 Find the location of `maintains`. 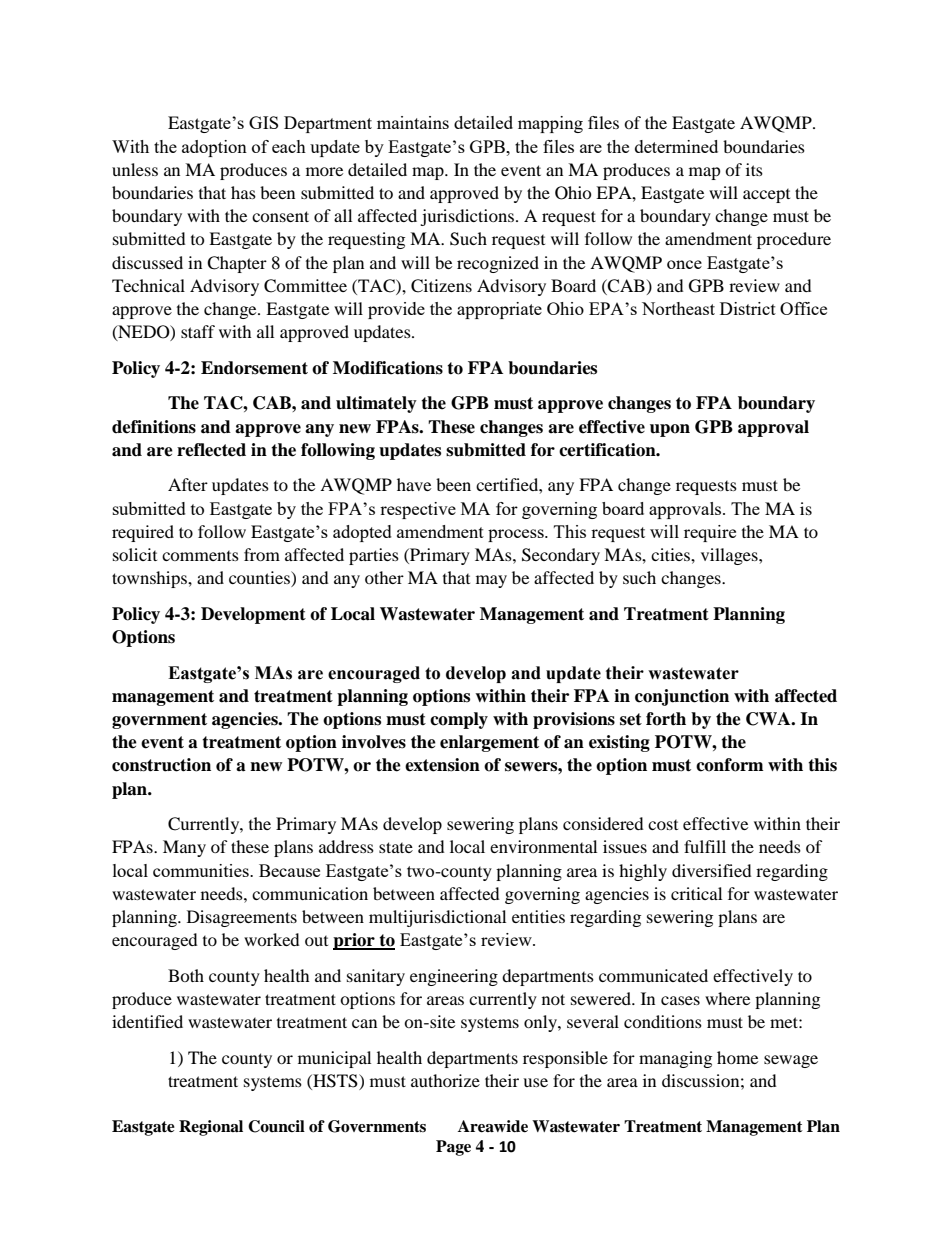

maintains is located at coordinates (413, 122).
